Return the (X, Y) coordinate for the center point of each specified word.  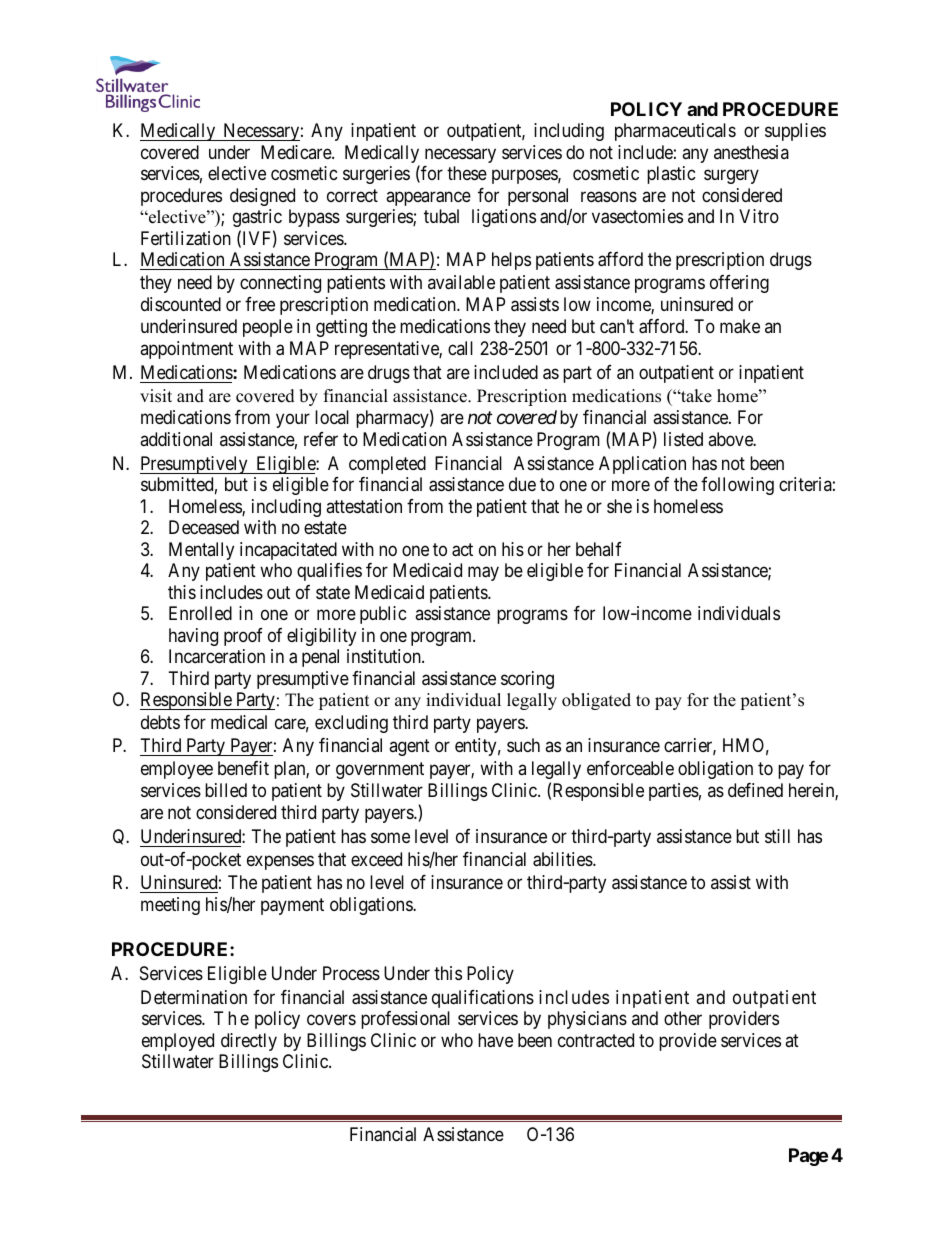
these (467, 173)
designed (262, 197)
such (523, 745)
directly (249, 1042)
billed (226, 790)
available (461, 282)
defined (755, 790)
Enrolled (200, 613)
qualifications (483, 999)
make (740, 326)
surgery (731, 177)
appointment (186, 350)
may (483, 574)
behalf (599, 549)
